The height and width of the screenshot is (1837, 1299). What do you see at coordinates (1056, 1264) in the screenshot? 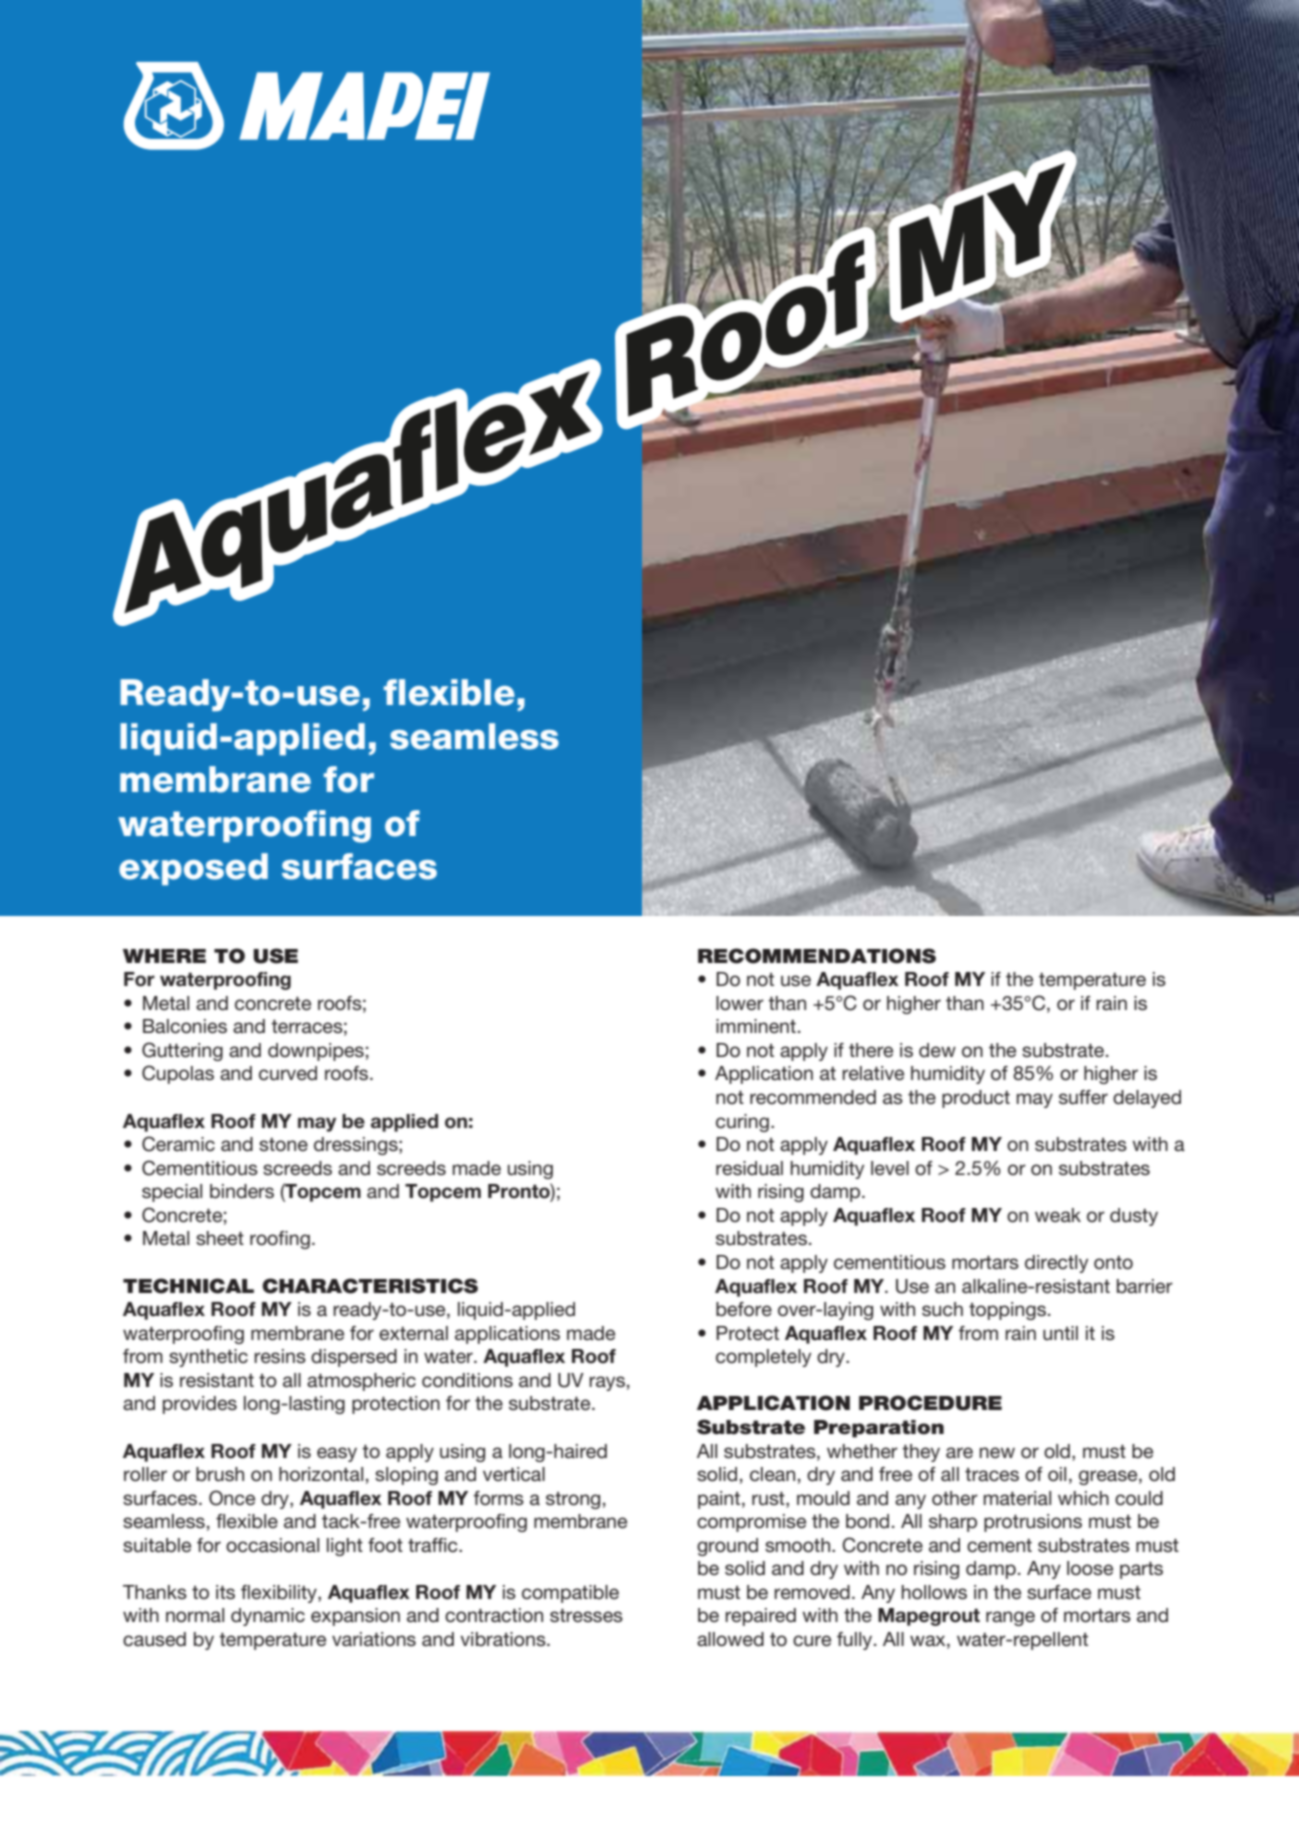
I see `directly` at bounding box center [1056, 1264].
